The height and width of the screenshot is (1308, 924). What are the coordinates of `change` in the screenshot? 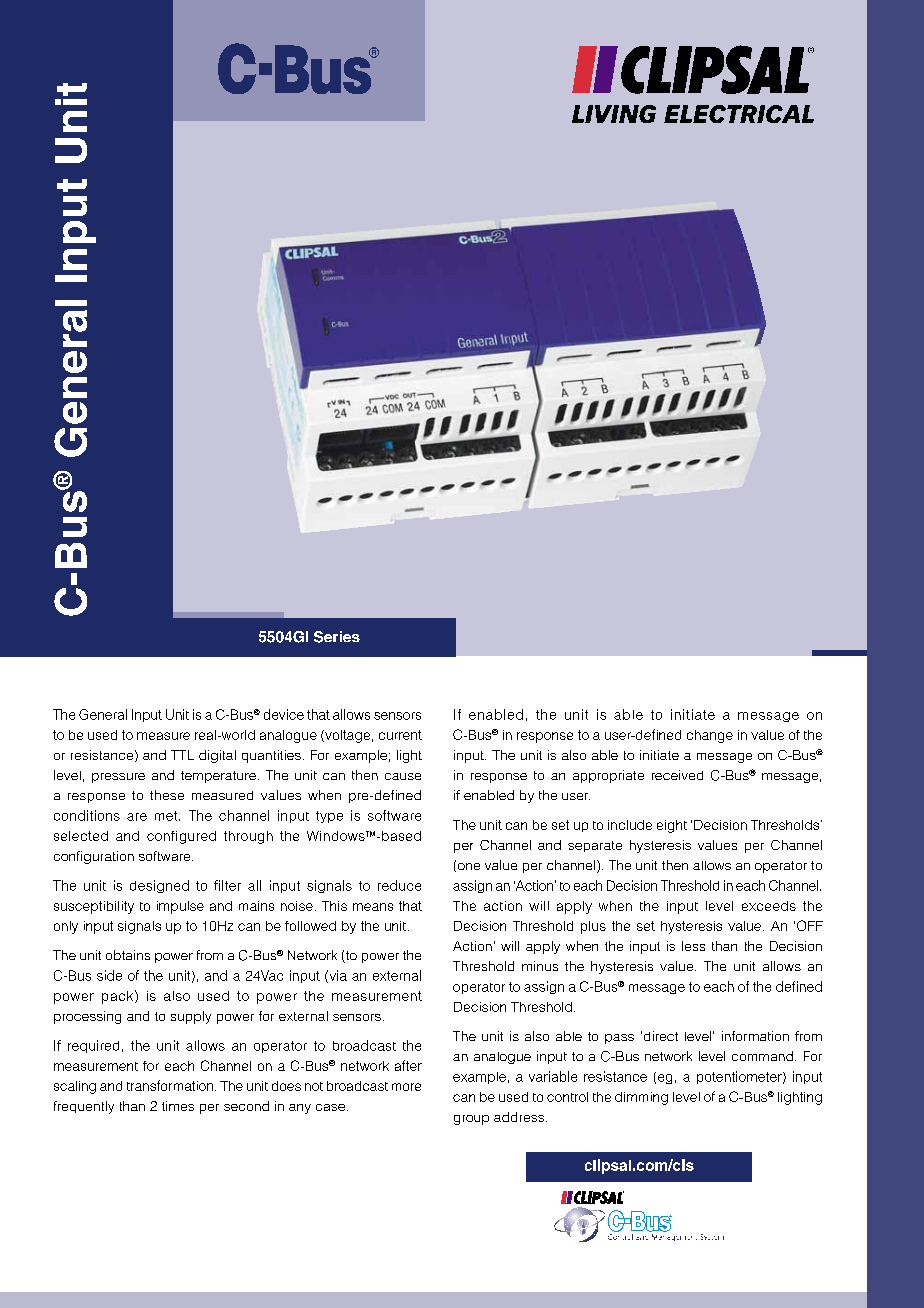 It's located at (710, 736).
